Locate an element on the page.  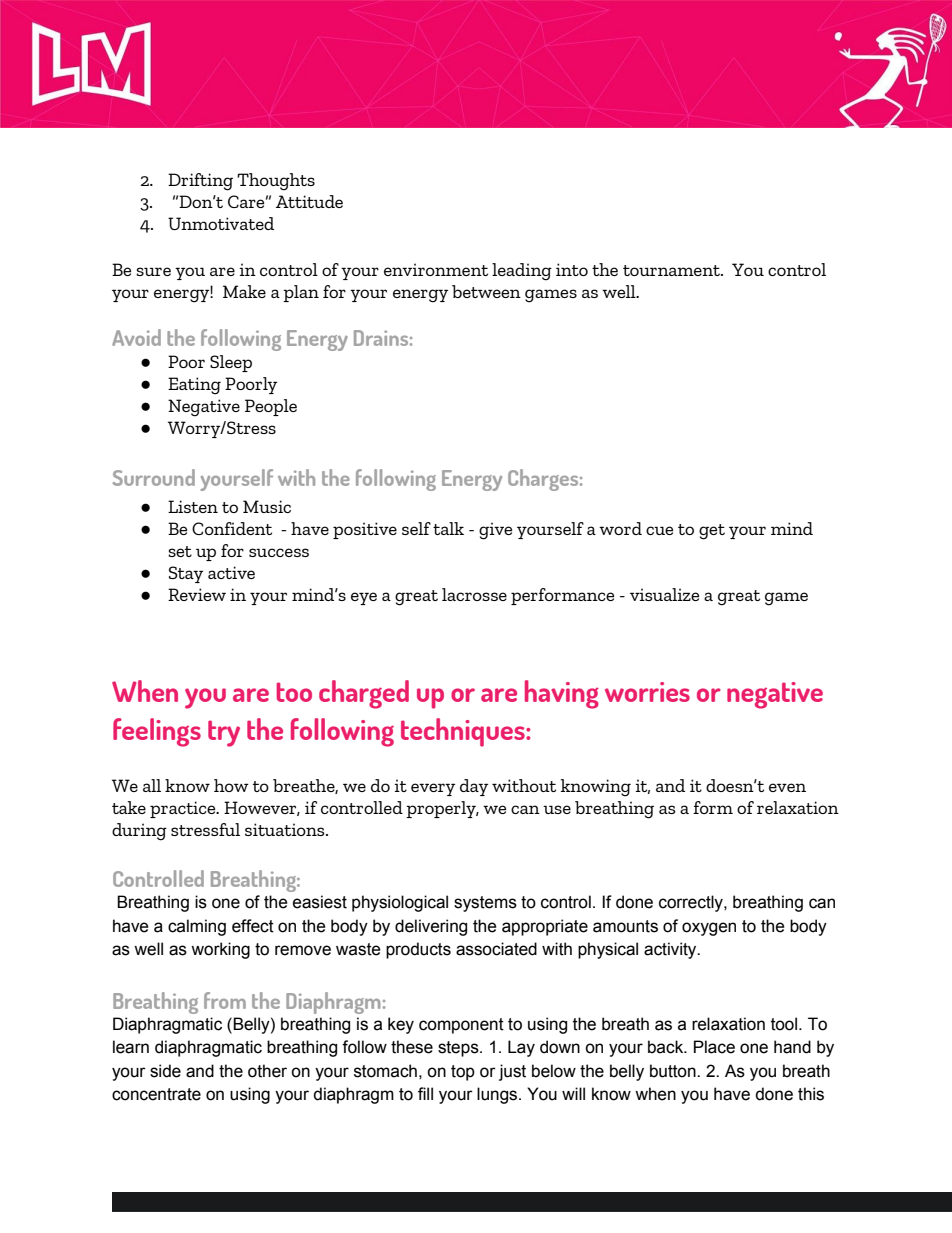
side is located at coordinates (165, 1071).
